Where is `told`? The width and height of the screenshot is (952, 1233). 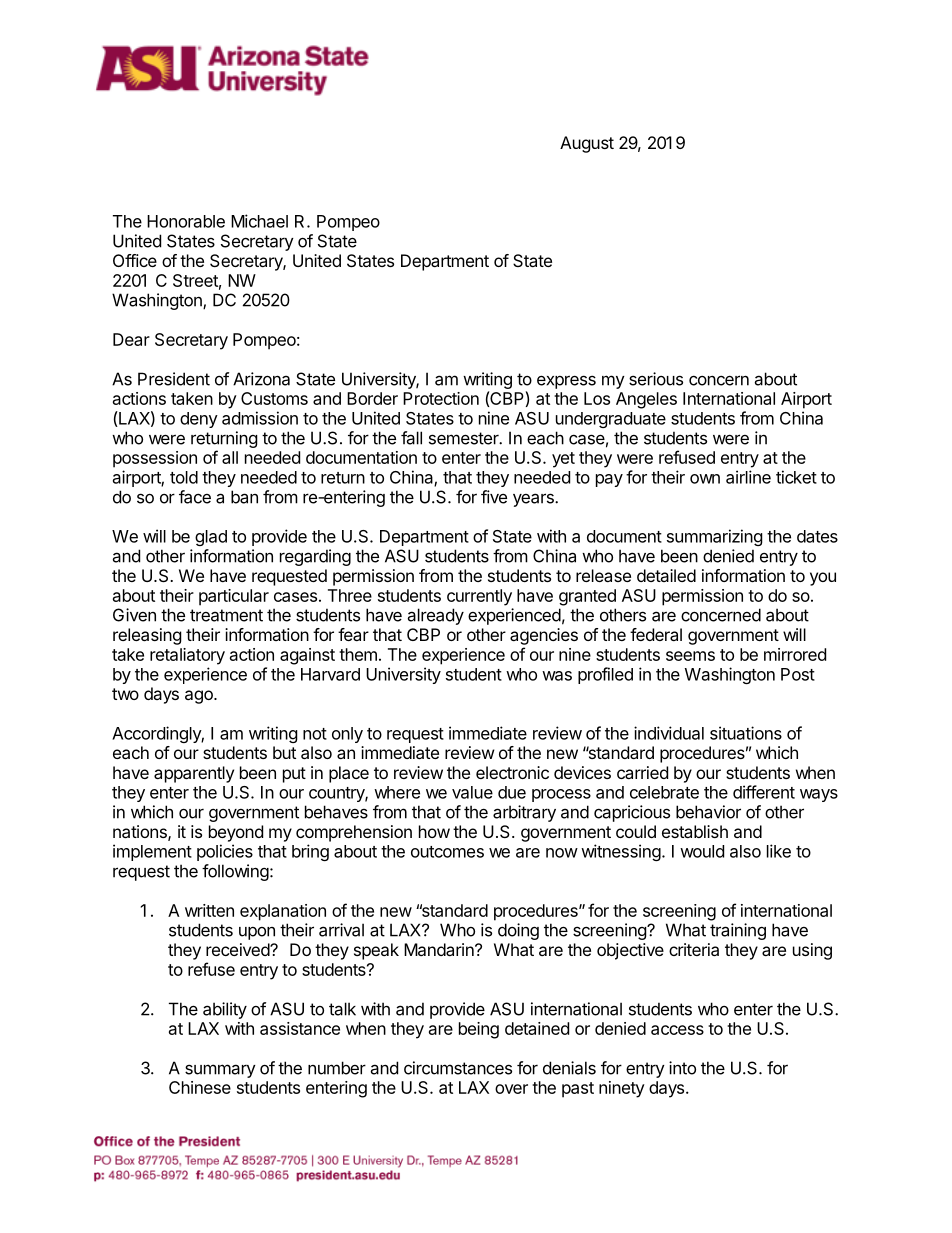
told is located at coordinates (184, 477).
